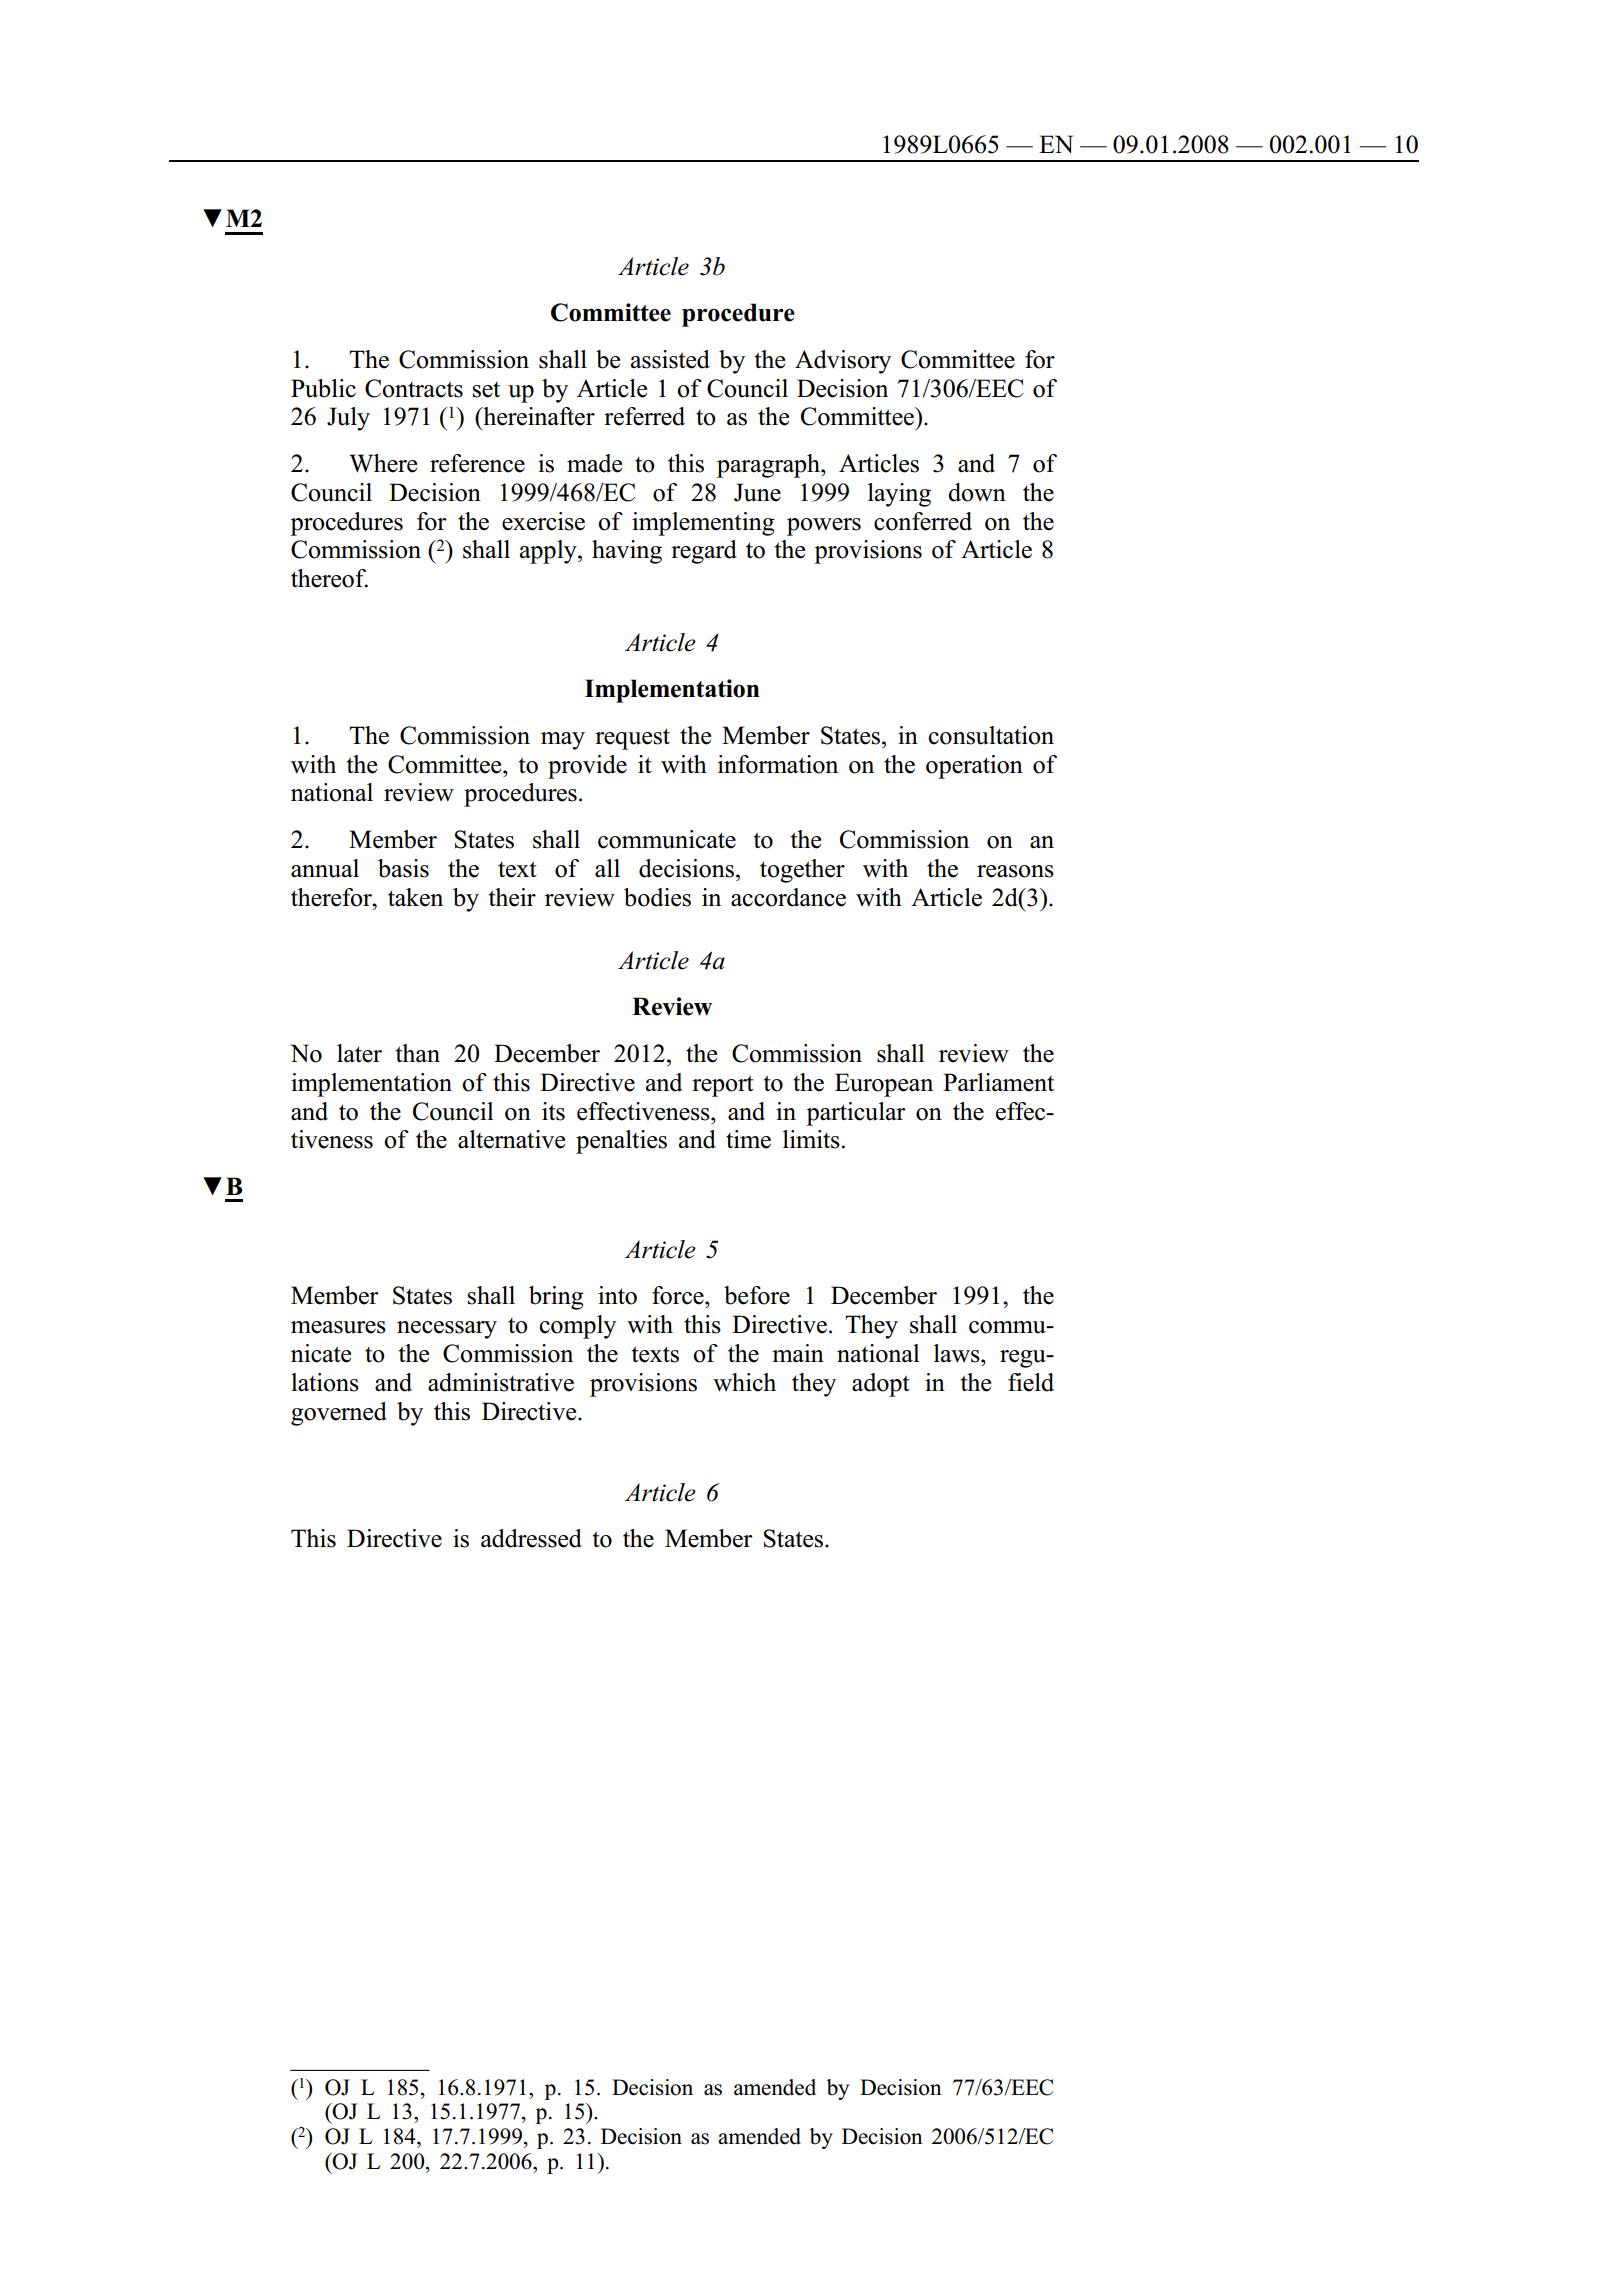 The height and width of the screenshot is (2284, 1615). I want to click on Advisory, so click(843, 362).
